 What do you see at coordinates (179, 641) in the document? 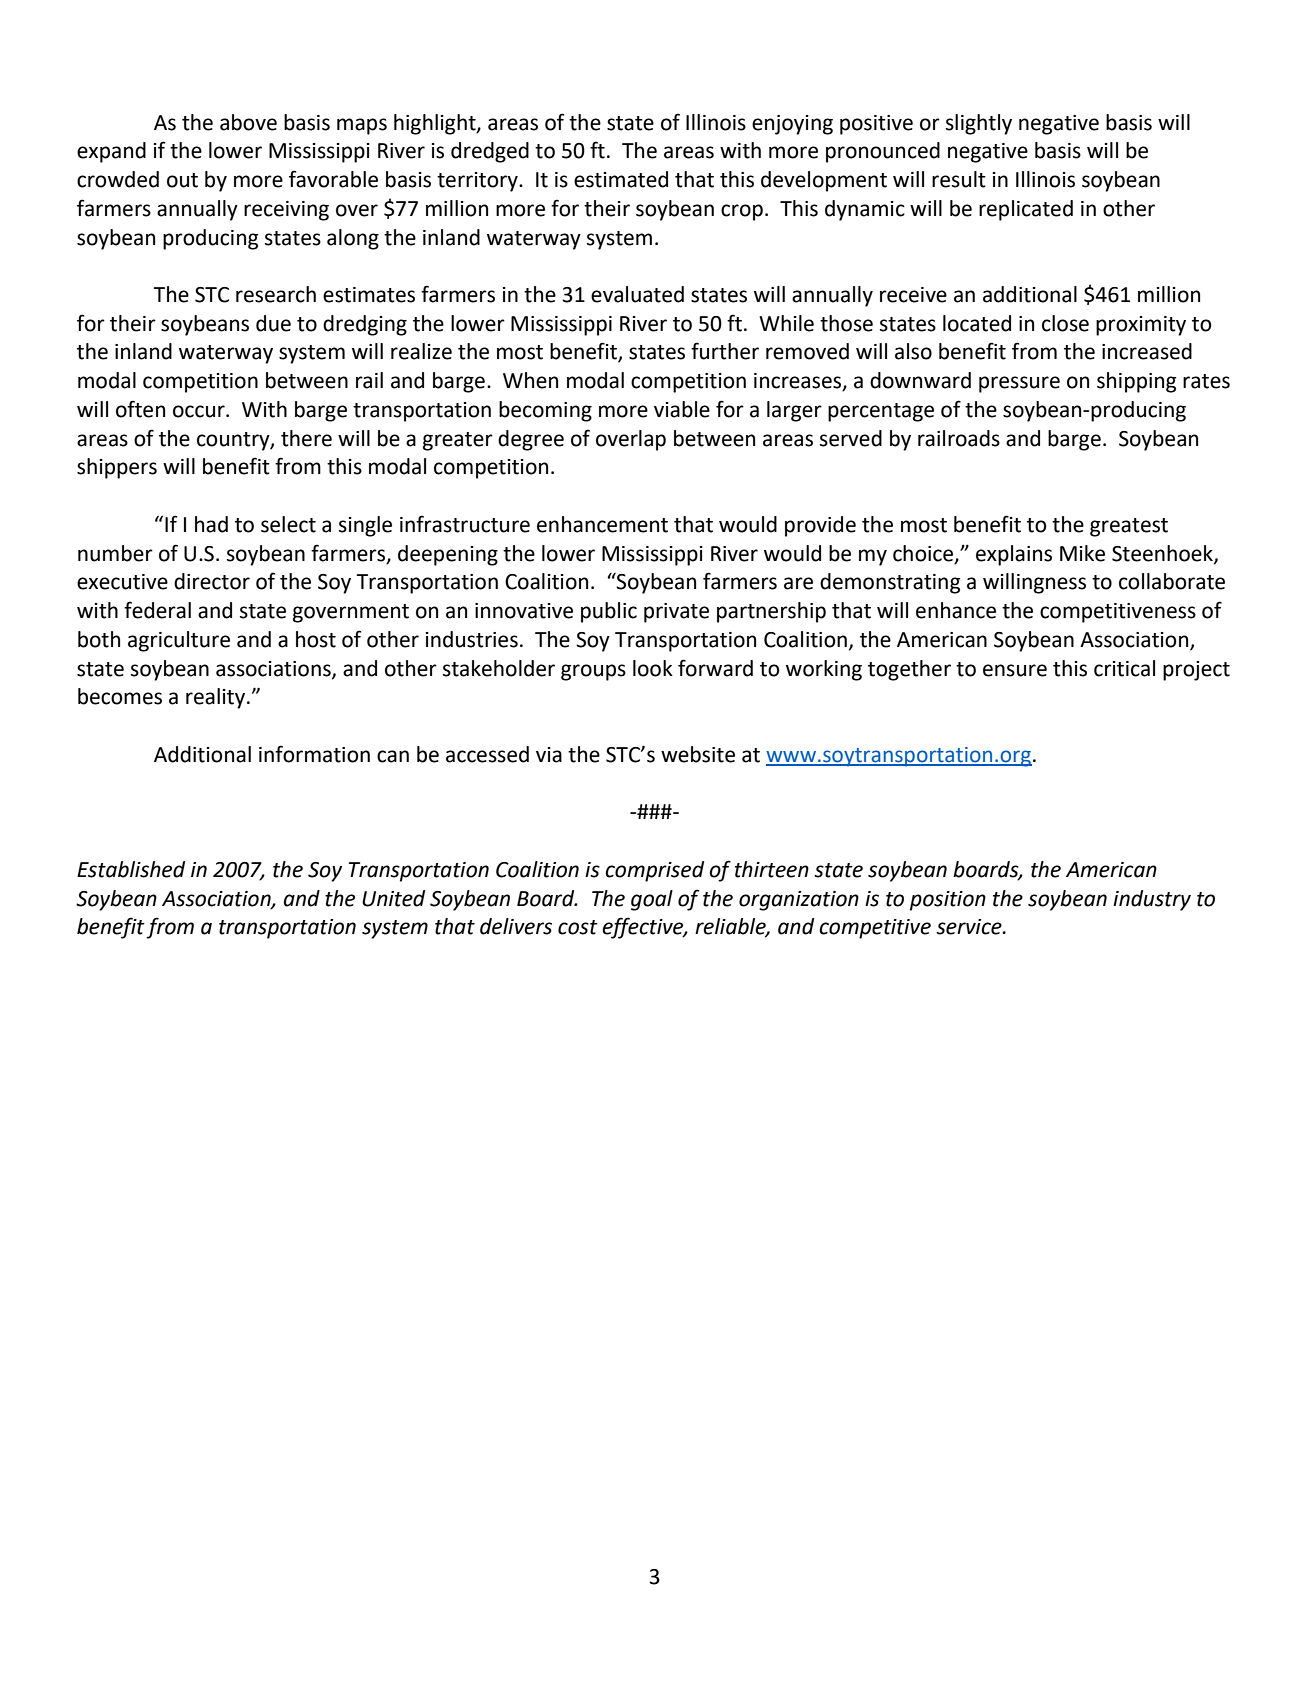
I see `agriculture` at bounding box center [179, 641].
